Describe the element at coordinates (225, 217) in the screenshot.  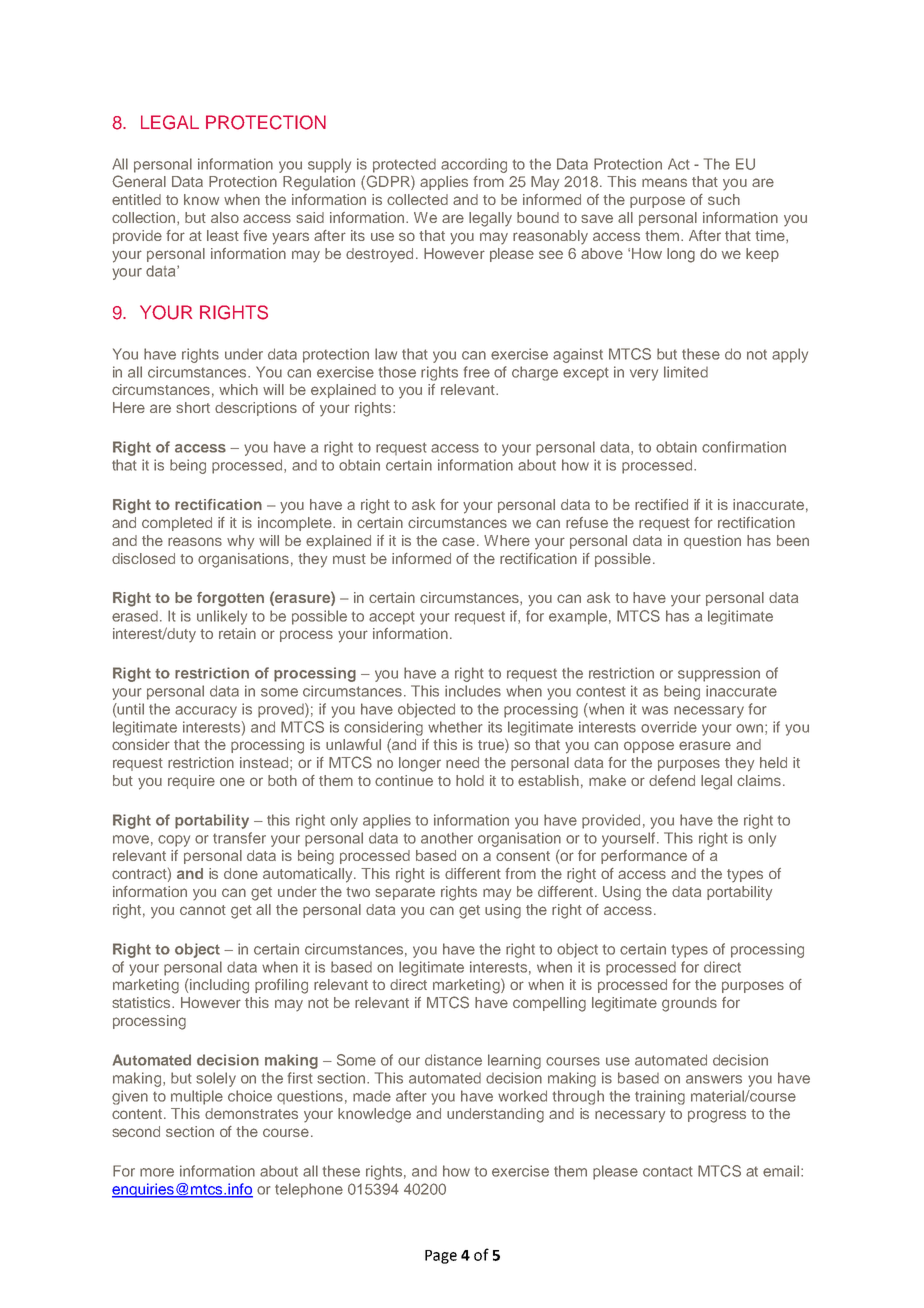
I see `also` at that location.
